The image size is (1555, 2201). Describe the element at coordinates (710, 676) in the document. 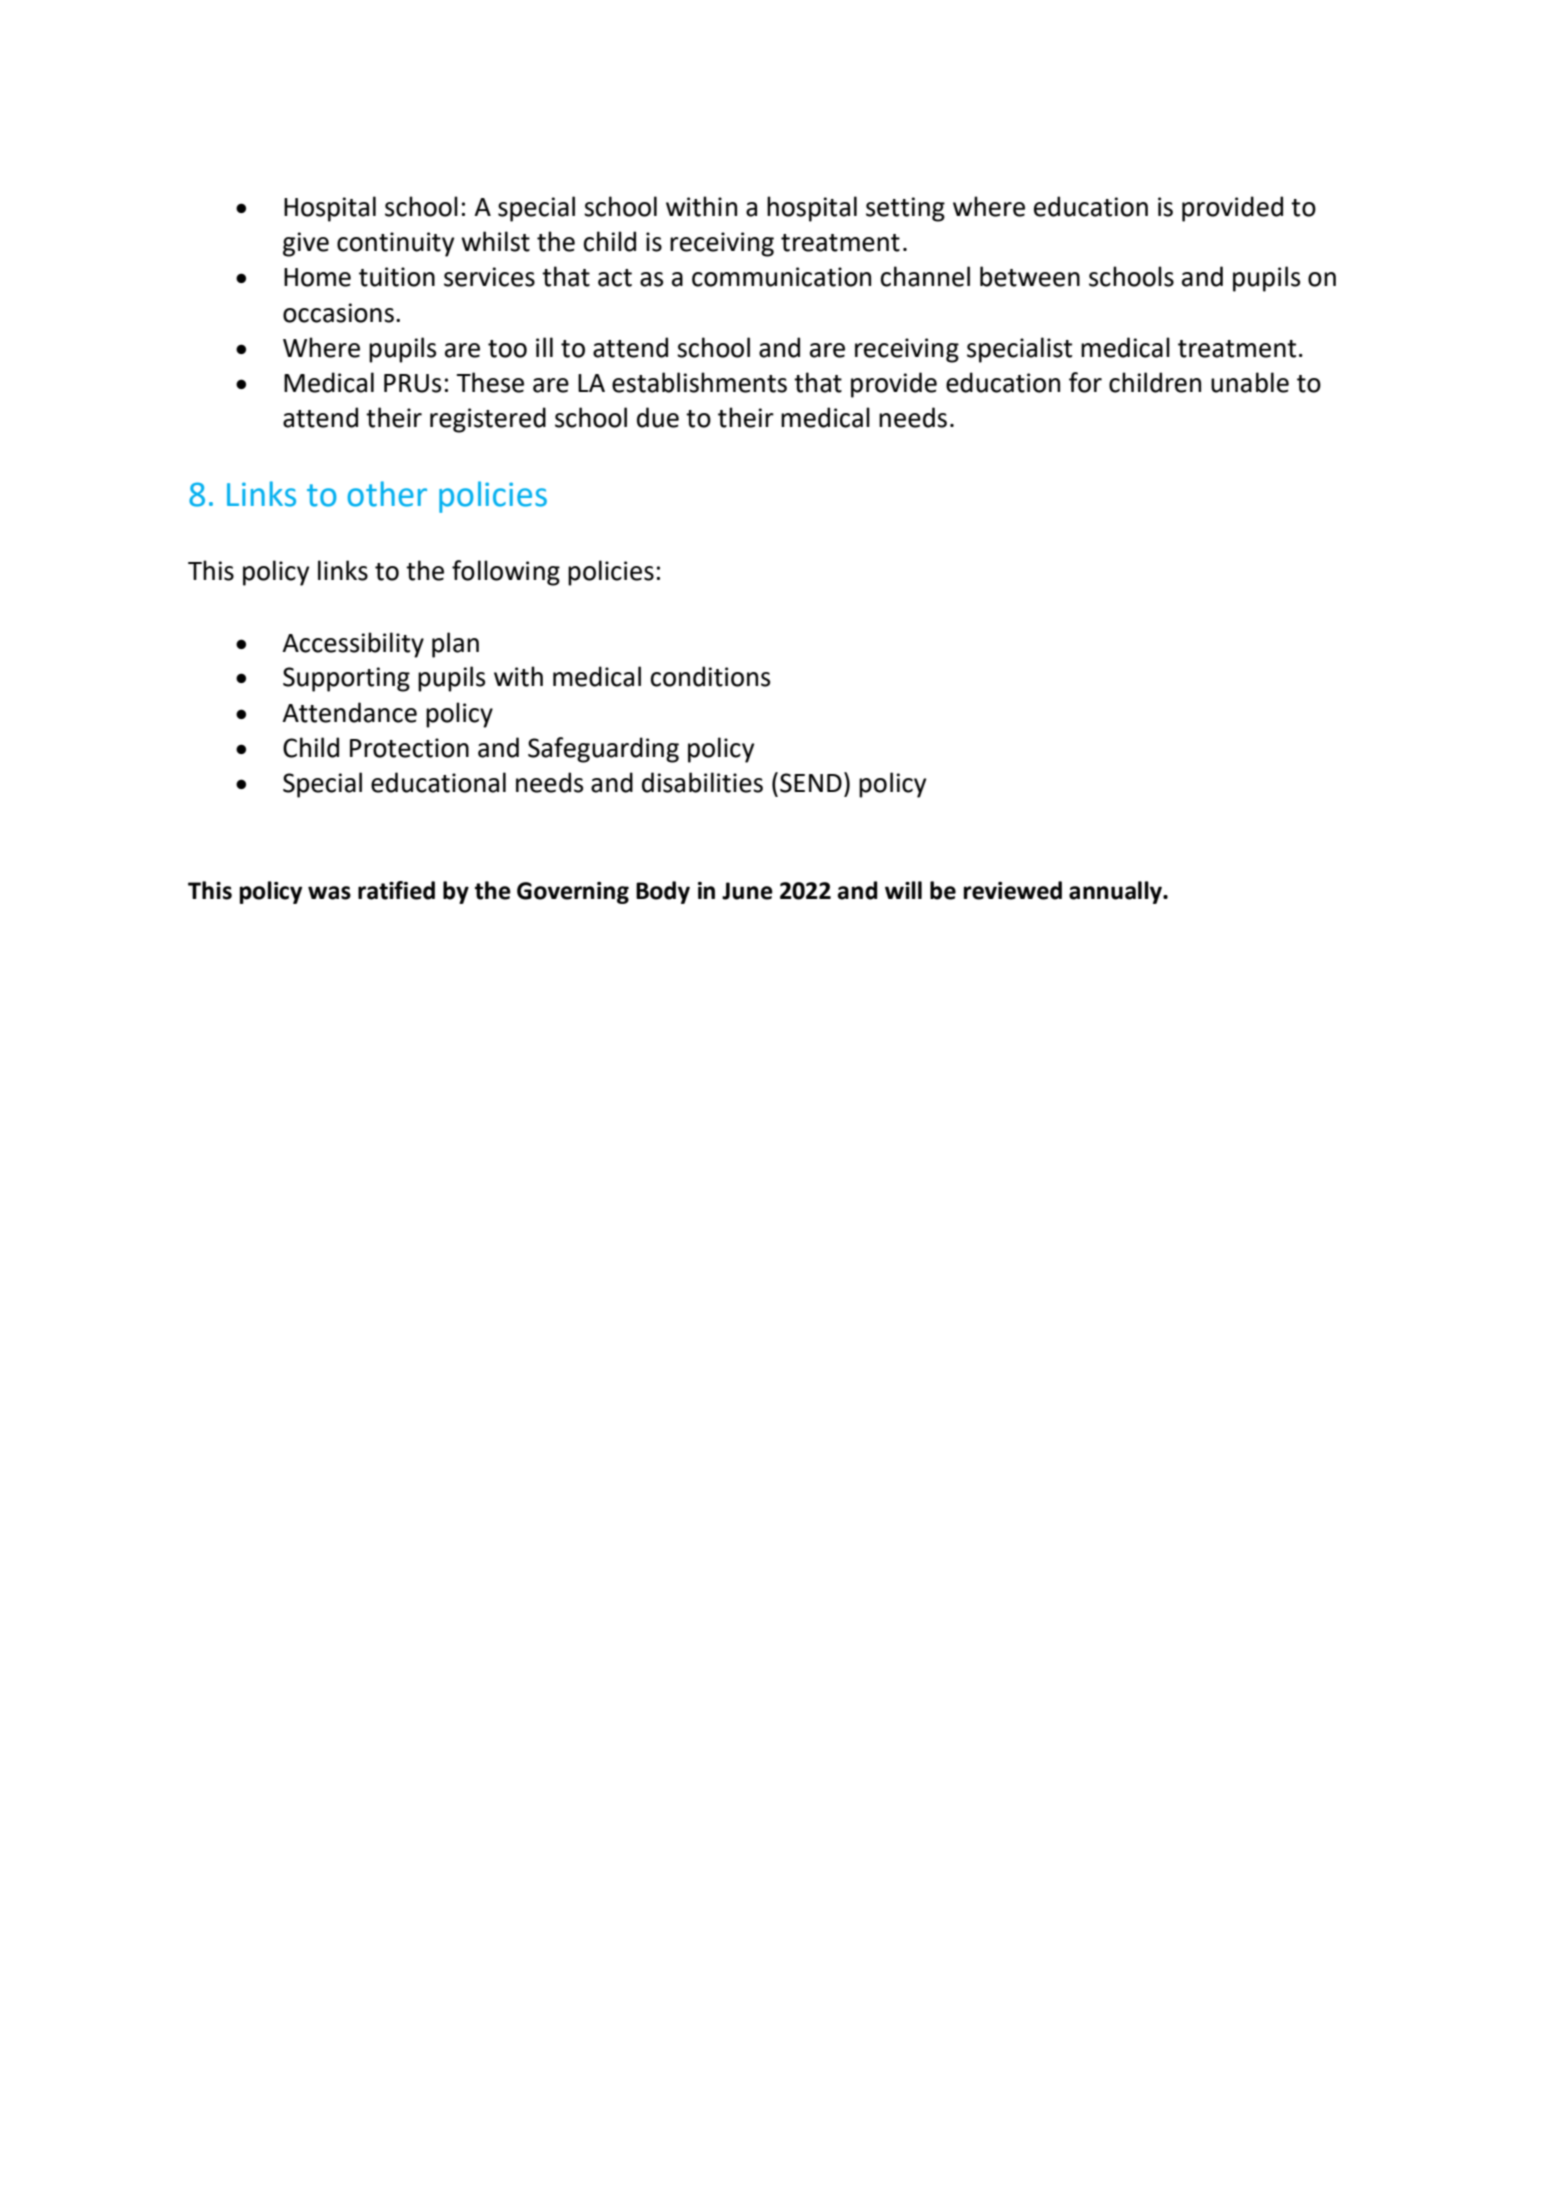

I see `conditions` at that location.
